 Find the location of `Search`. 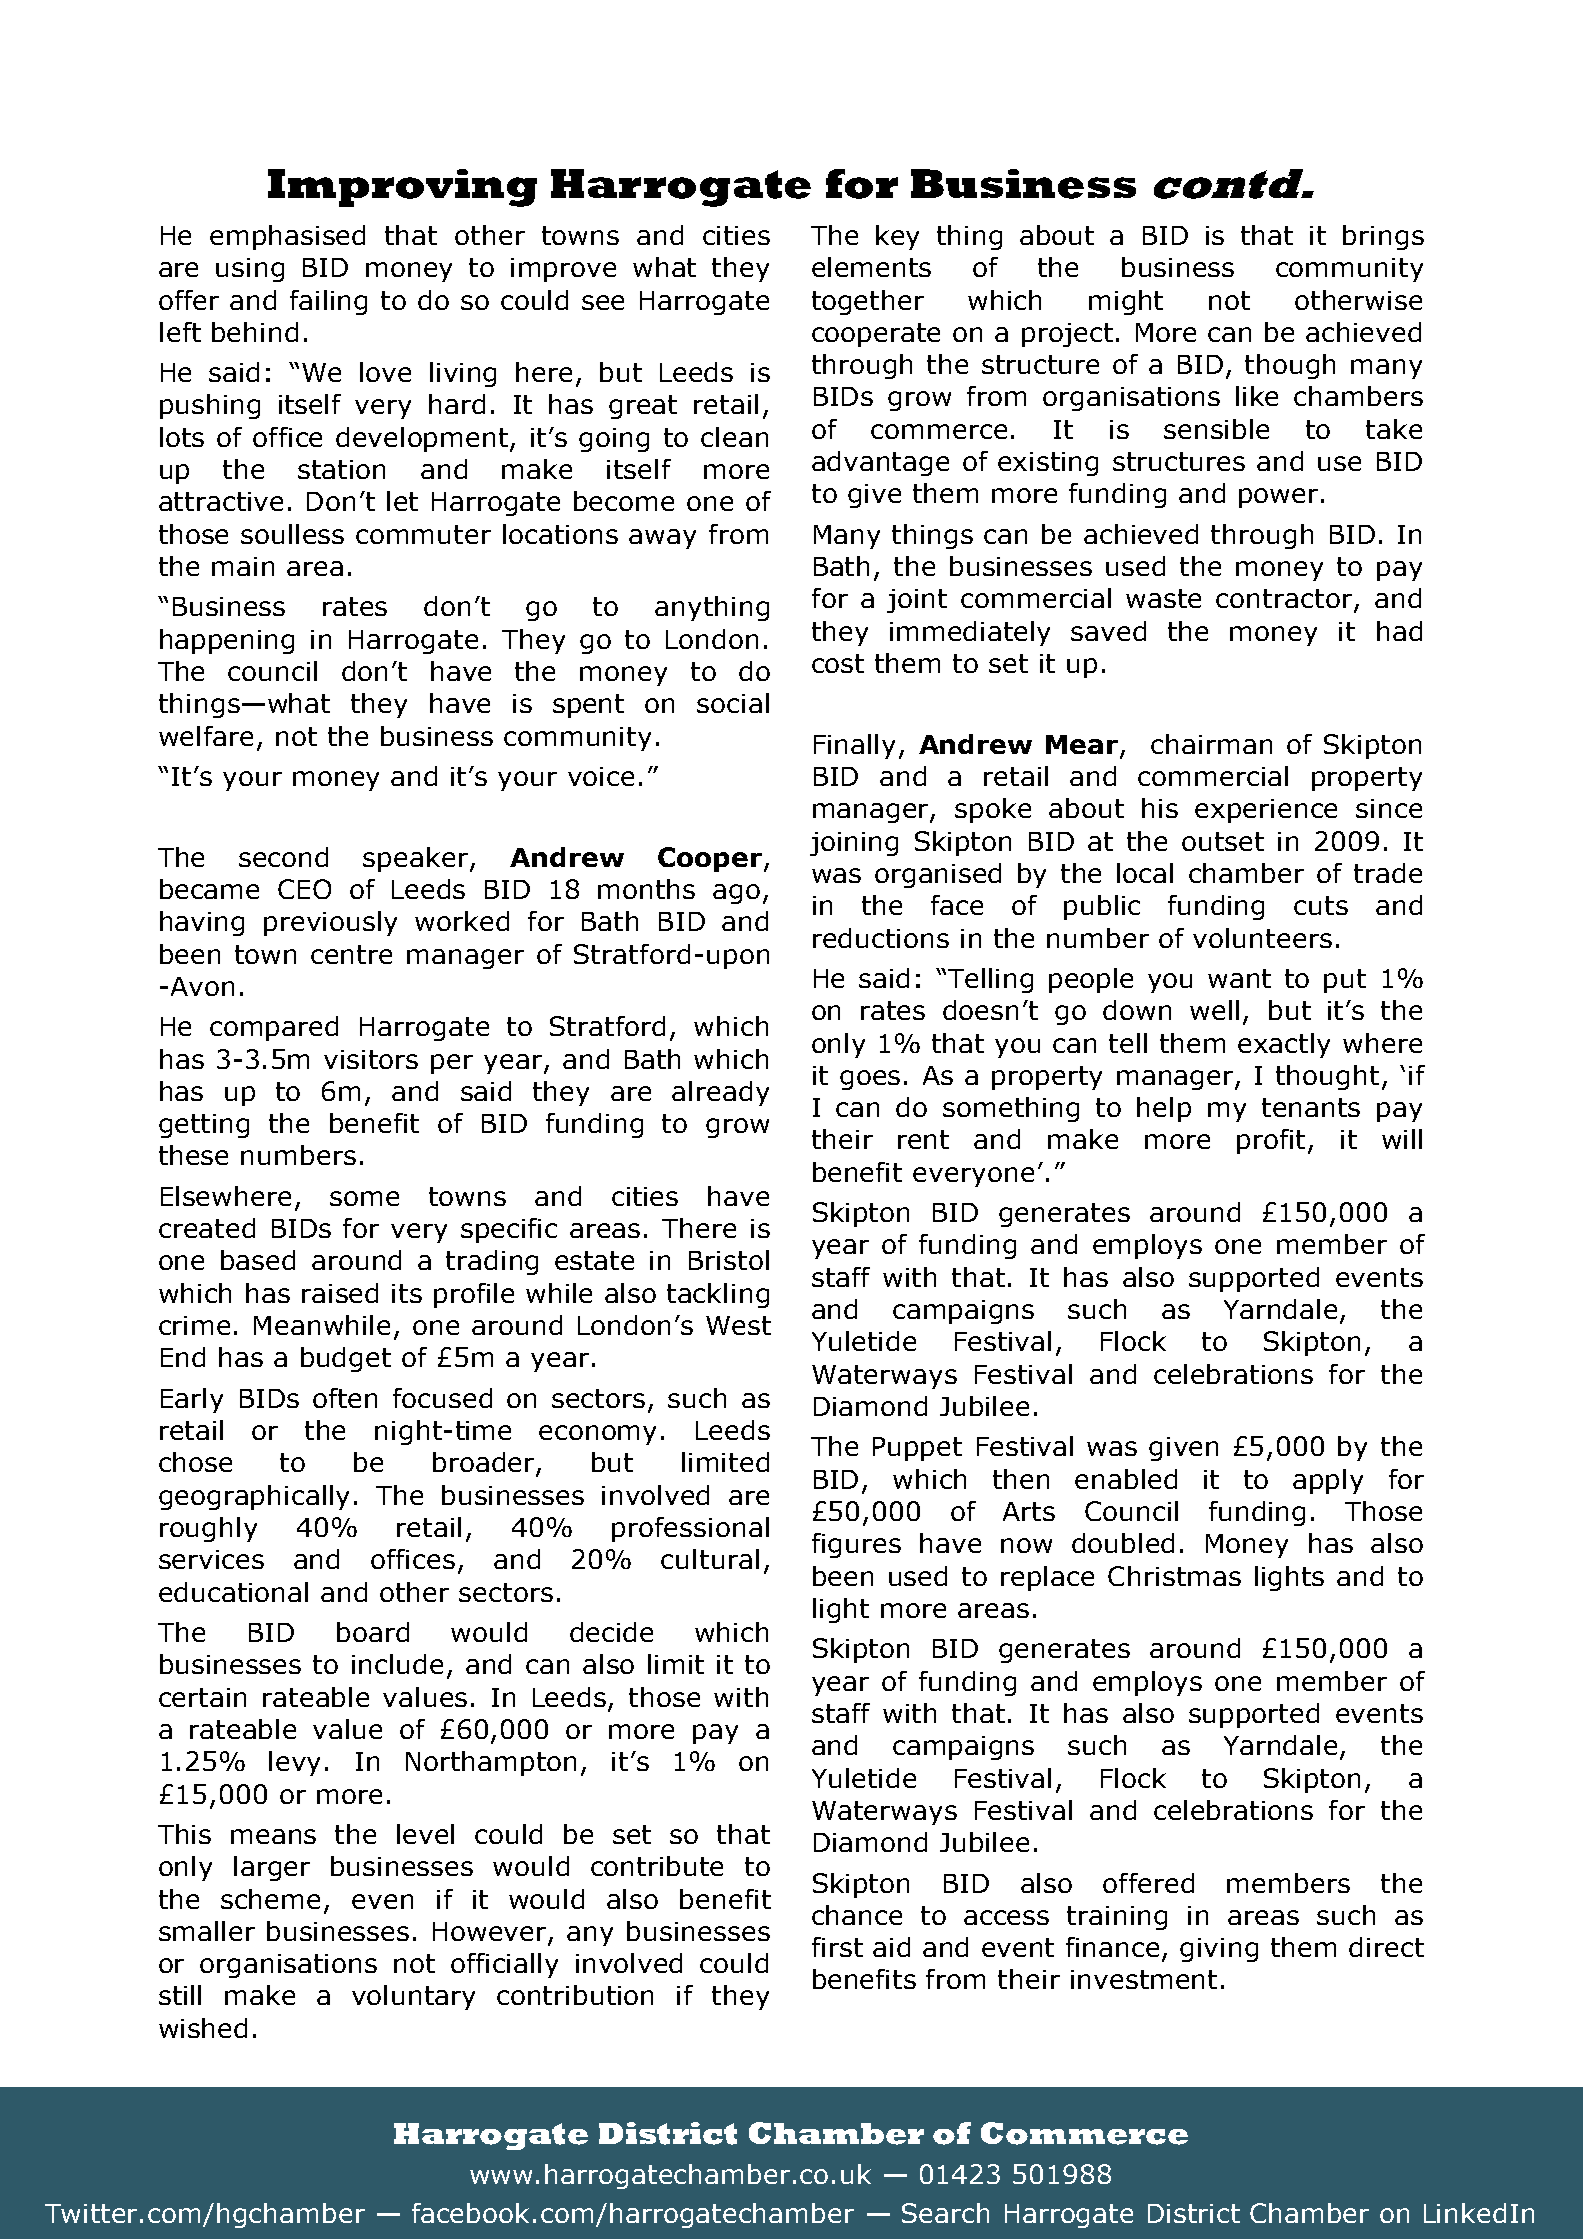

Search is located at coordinates (945, 2213).
